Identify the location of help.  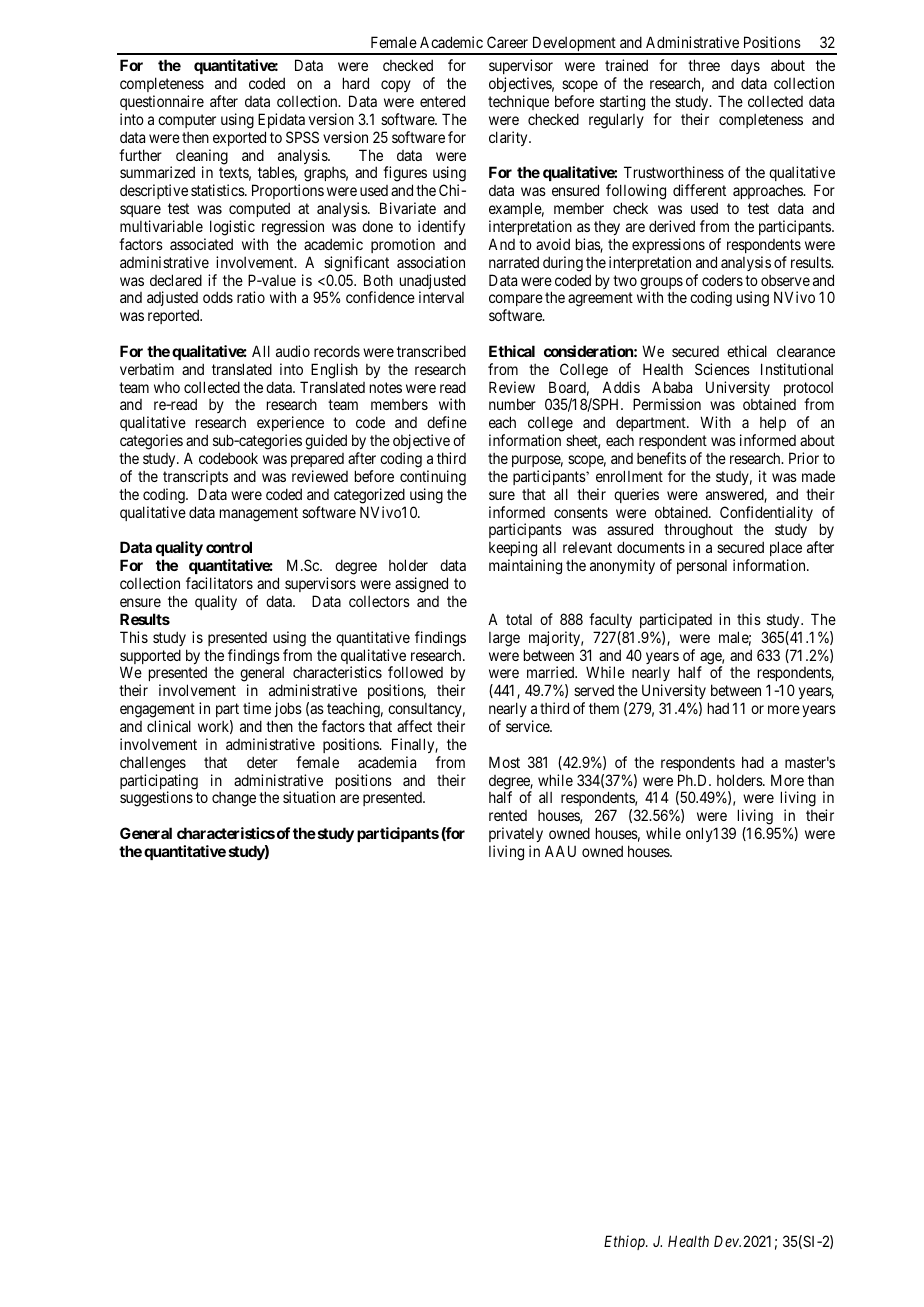
(773, 423).
